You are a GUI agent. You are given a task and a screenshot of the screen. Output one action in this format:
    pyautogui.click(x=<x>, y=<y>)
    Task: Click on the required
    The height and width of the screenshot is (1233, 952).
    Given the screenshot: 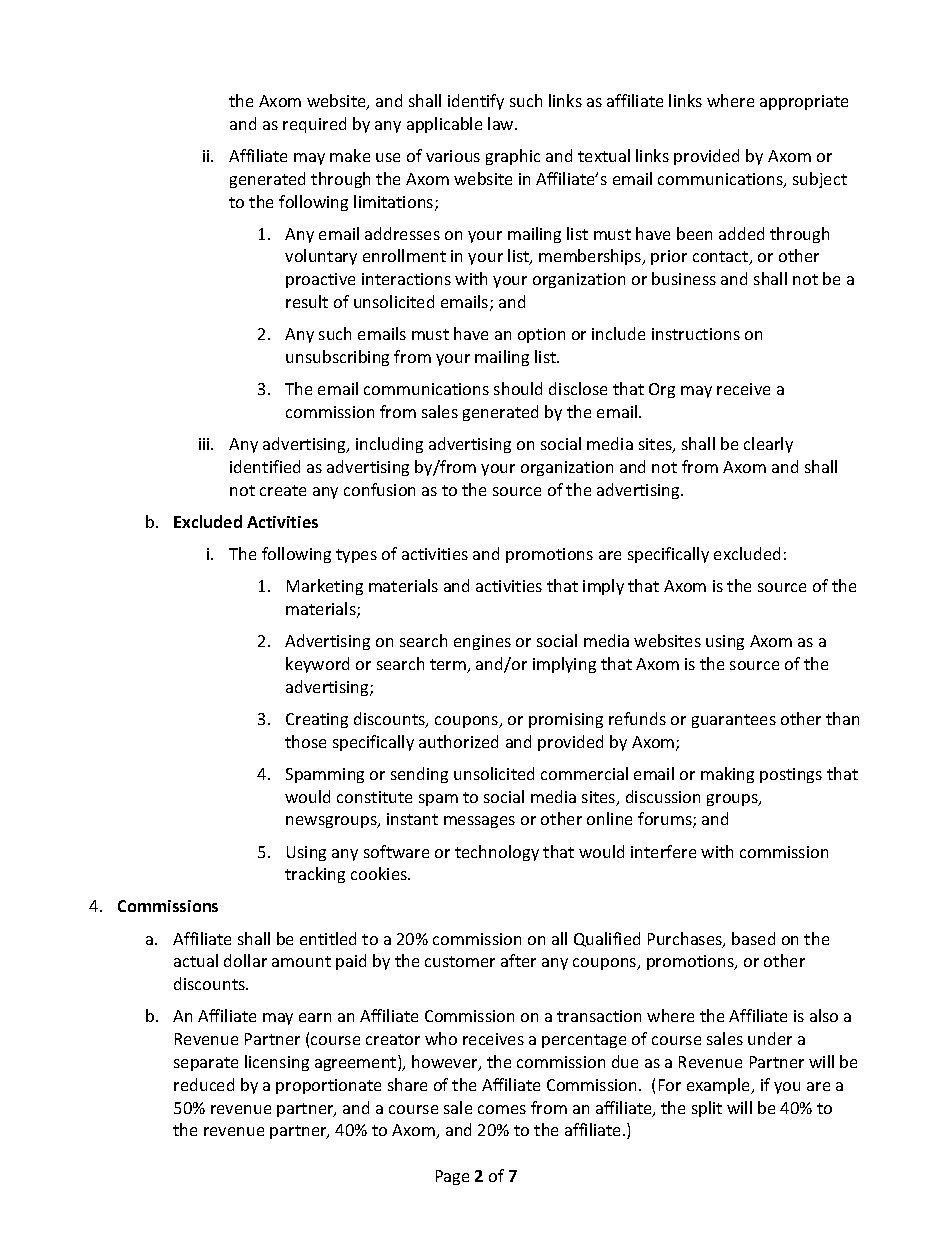 What is the action you would take?
    pyautogui.click(x=314, y=125)
